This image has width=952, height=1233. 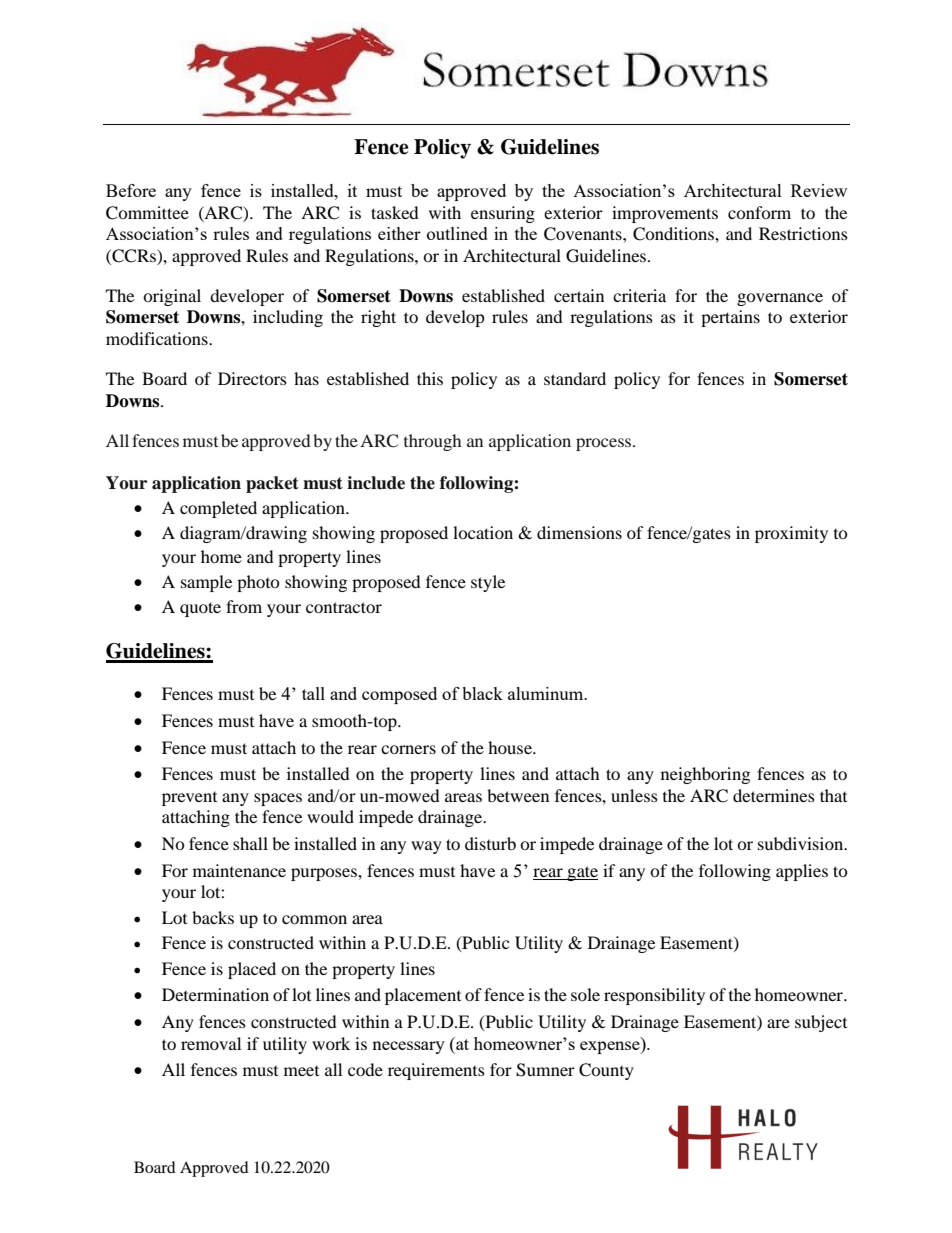 What do you see at coordinates (250, 843) in the image?
I see `shall` at bounding box center [250, 843].
